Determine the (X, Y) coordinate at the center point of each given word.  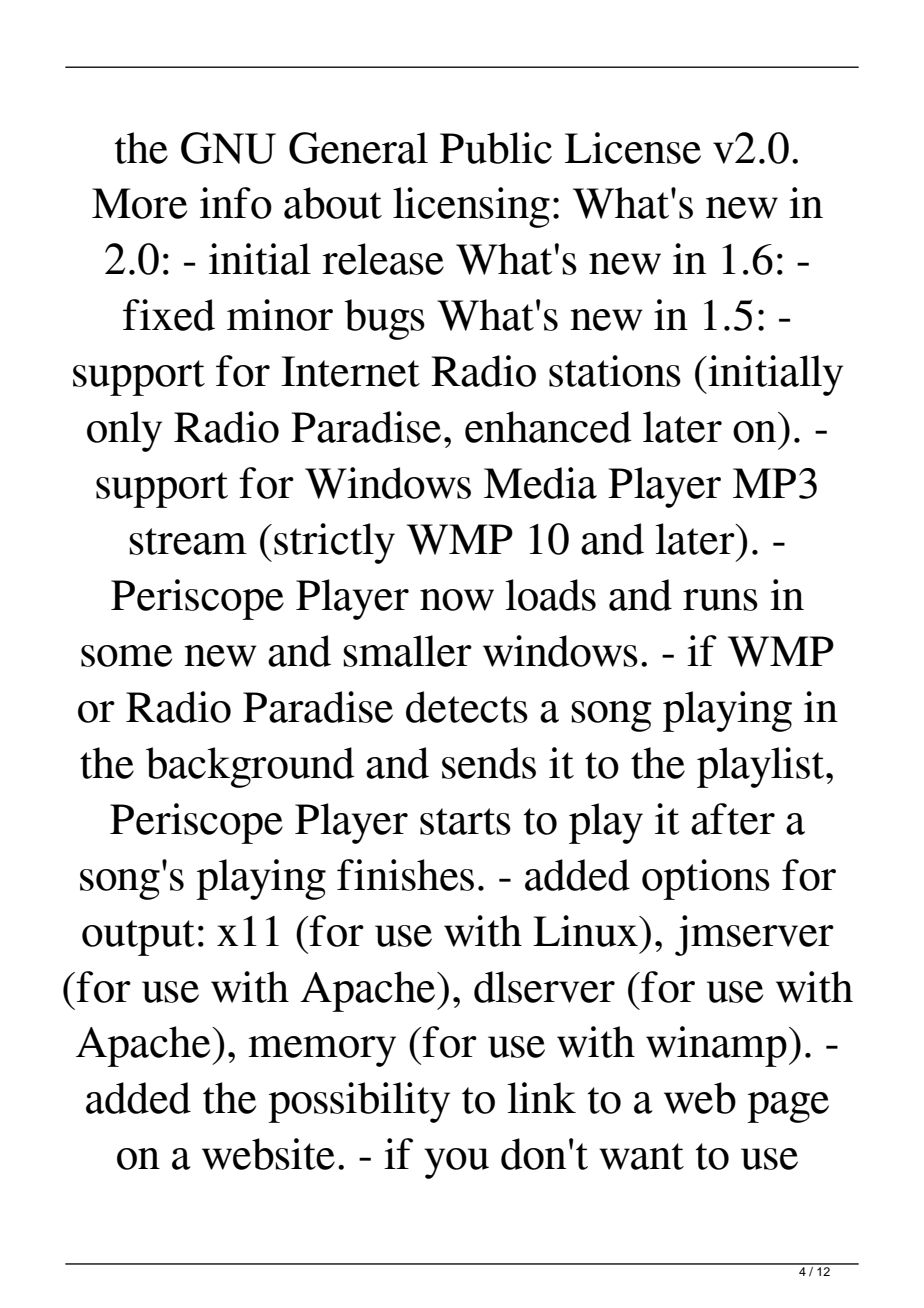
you (456, 1163)
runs (720, 600)
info (236, 203)
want (641, 1156)
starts (465, 821)
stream (188, 541)
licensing (471, 207)
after (733, 819)
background (250, 767)
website (268, 1154)
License (633, 148)
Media (540, 483)
